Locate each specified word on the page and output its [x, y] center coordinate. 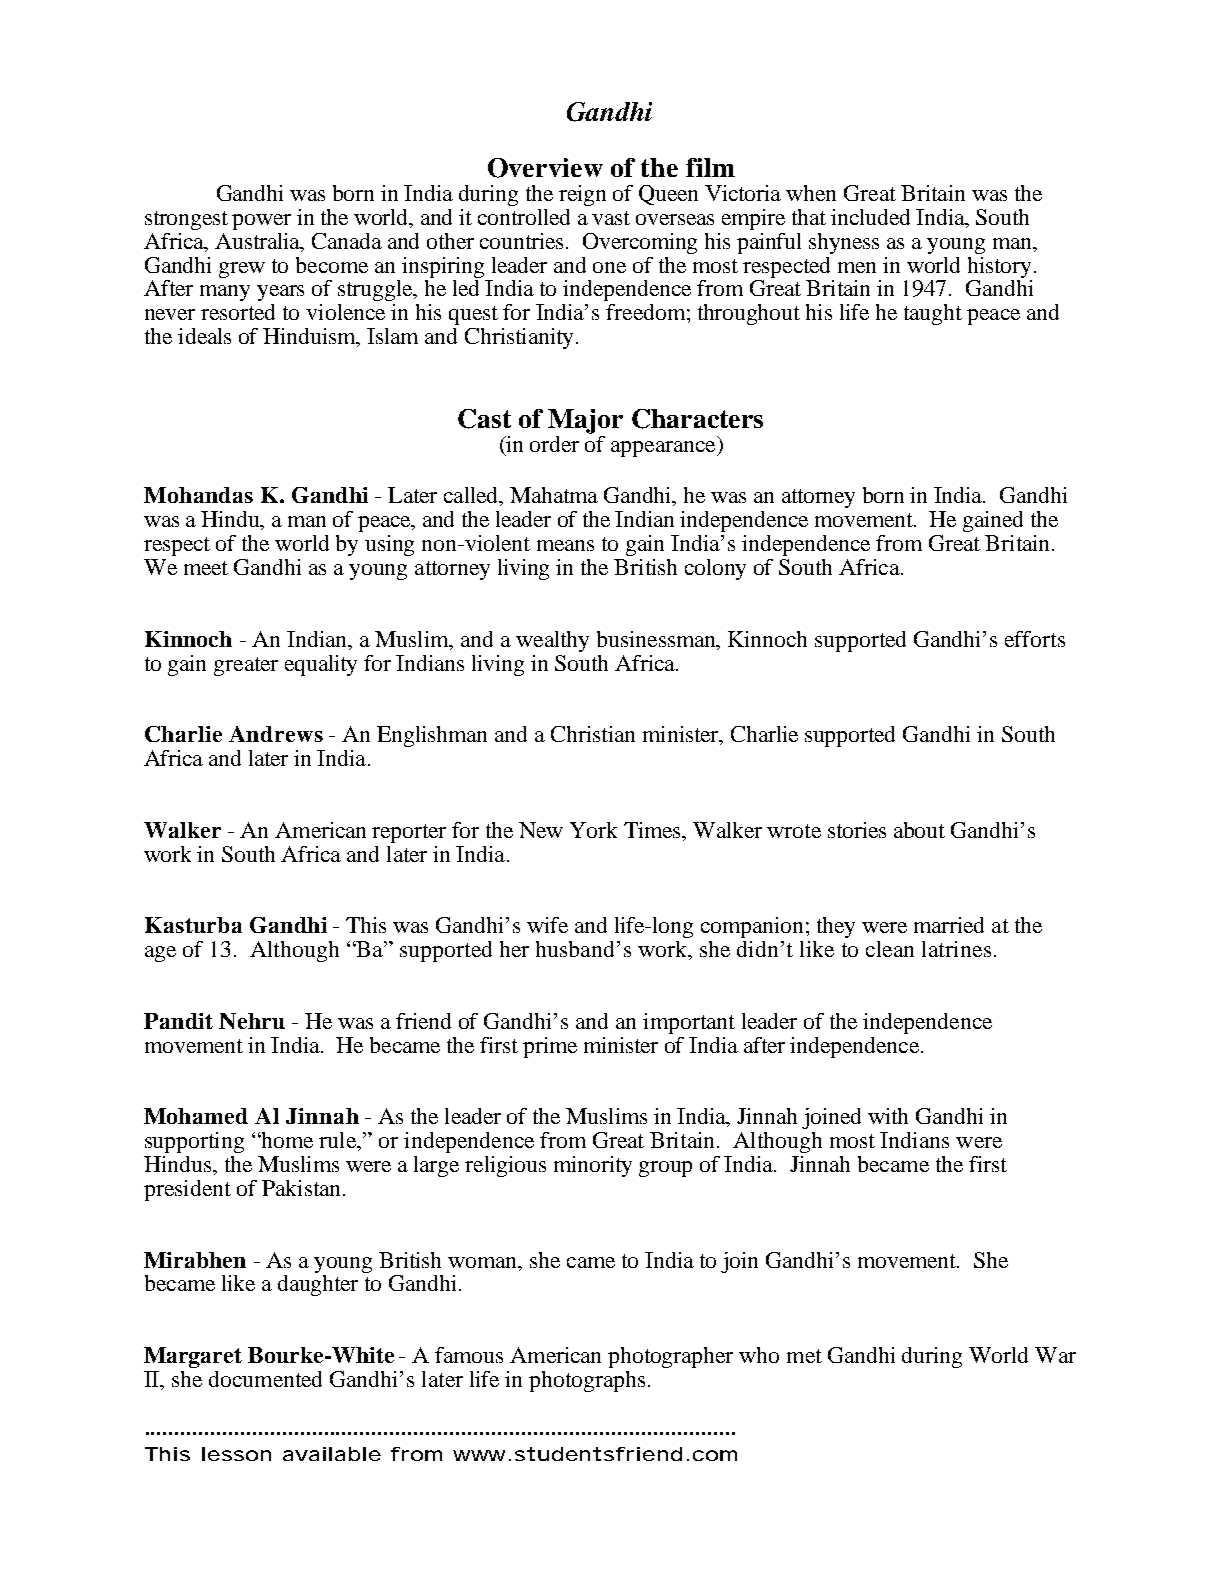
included [870, 217]
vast [611, 218]
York [593, 830]
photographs [587, 1381]
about [919, 830]
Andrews [276, 734]
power [261, 222]
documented [265, 1379]
